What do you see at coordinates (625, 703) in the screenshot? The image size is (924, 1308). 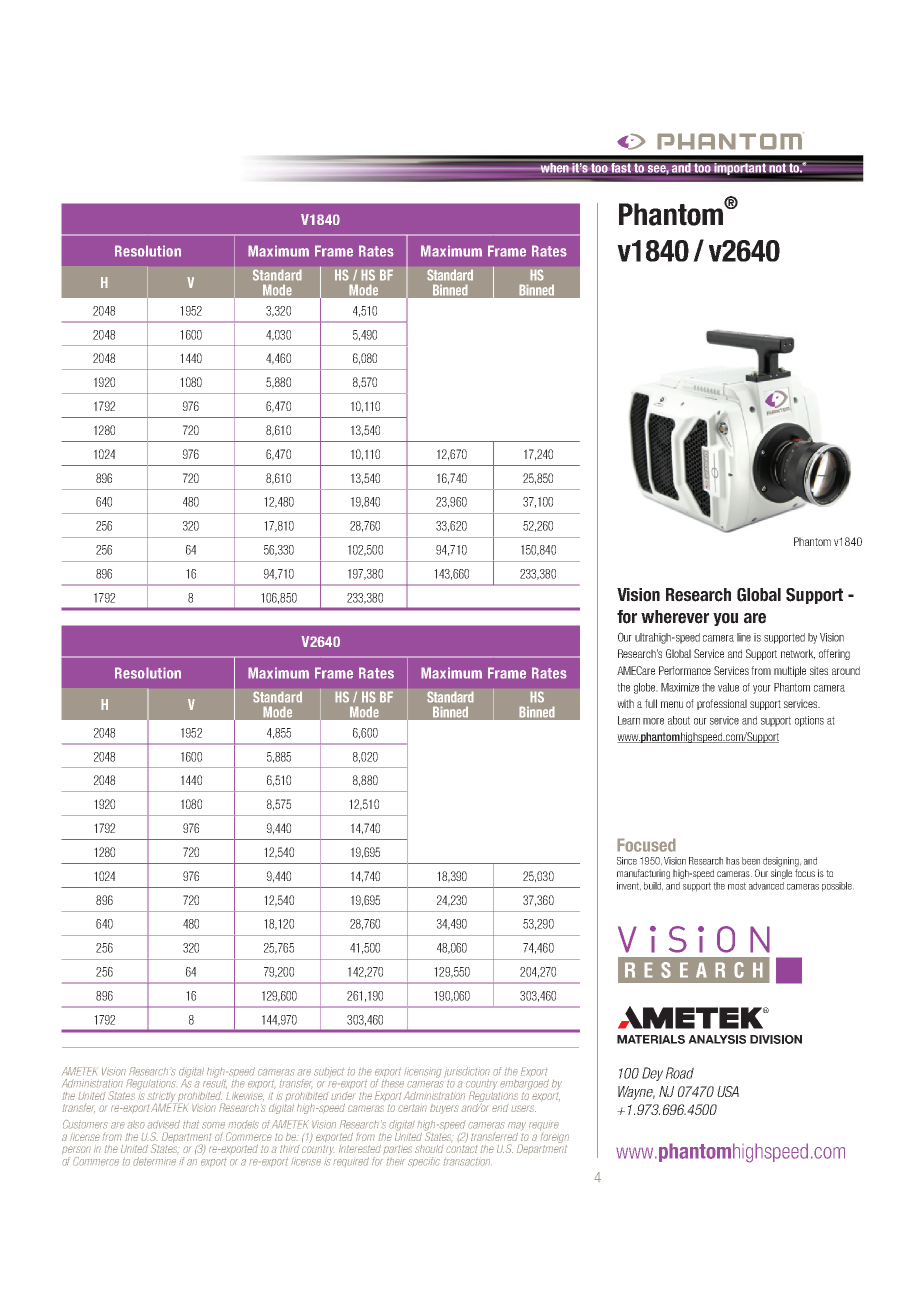 I see `with` at bounding box center [625, 703].
